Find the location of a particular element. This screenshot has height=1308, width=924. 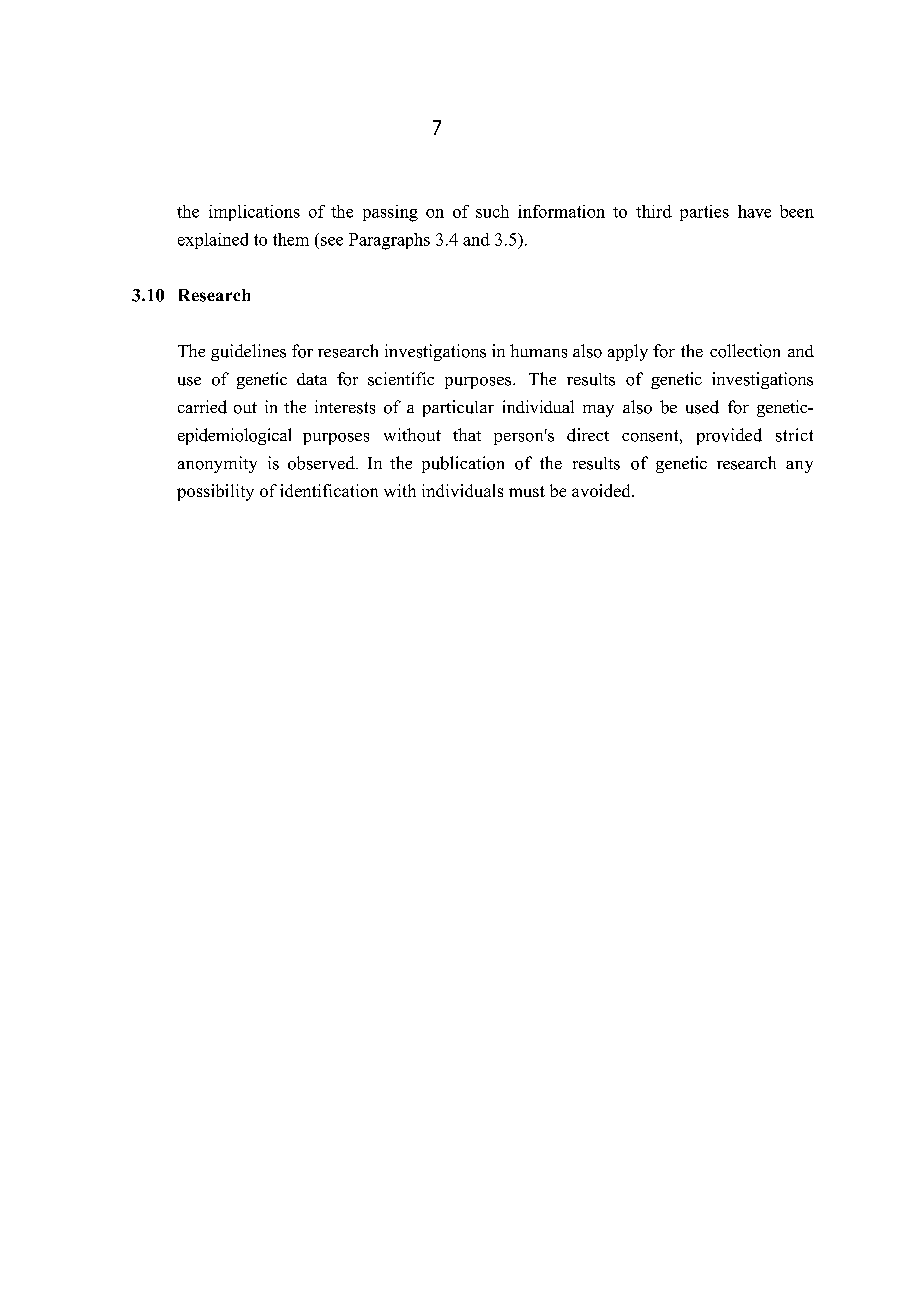

particular is located at coordinates (458, 408).
